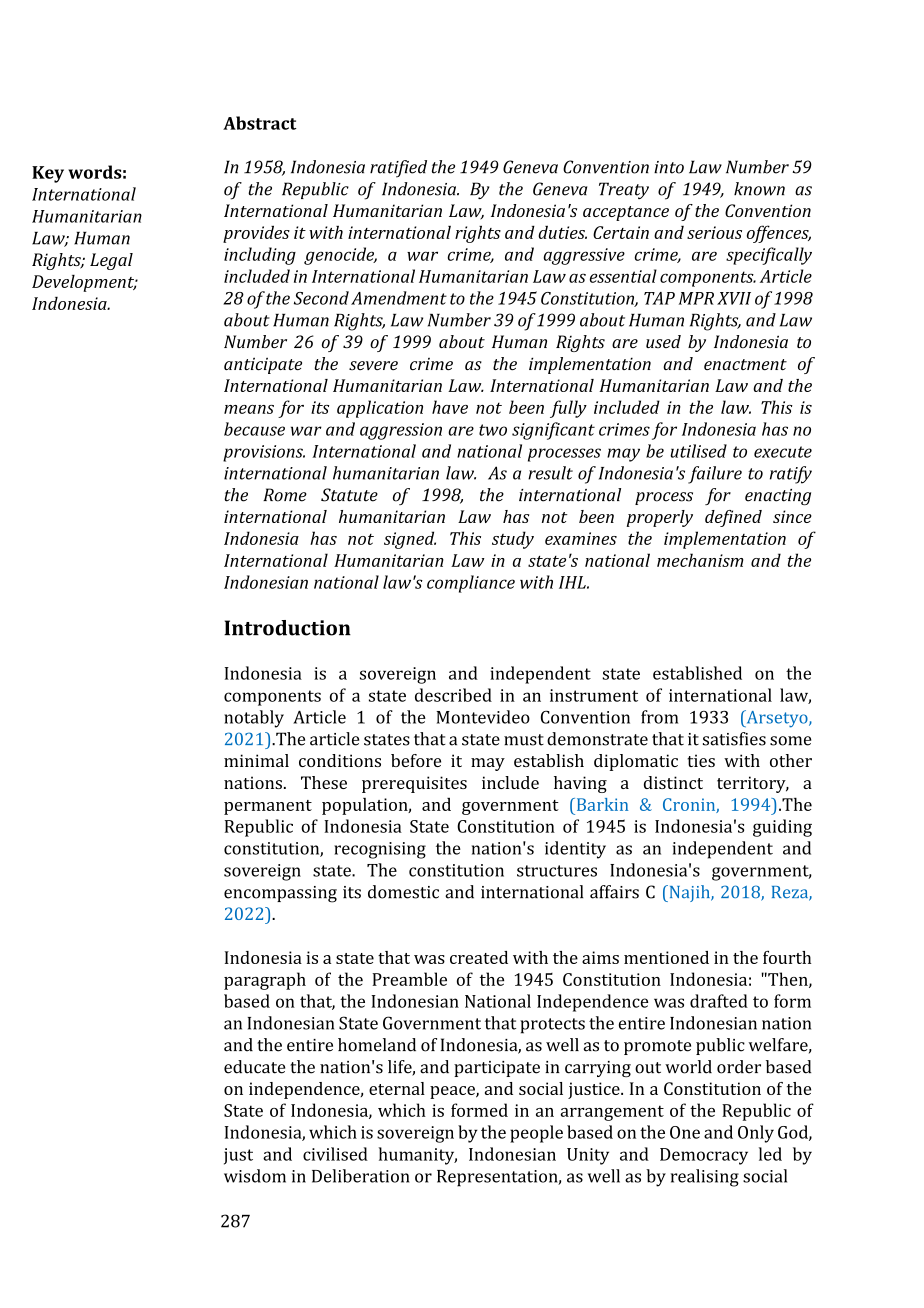  I want to click on ratified, so click(398, 169).
